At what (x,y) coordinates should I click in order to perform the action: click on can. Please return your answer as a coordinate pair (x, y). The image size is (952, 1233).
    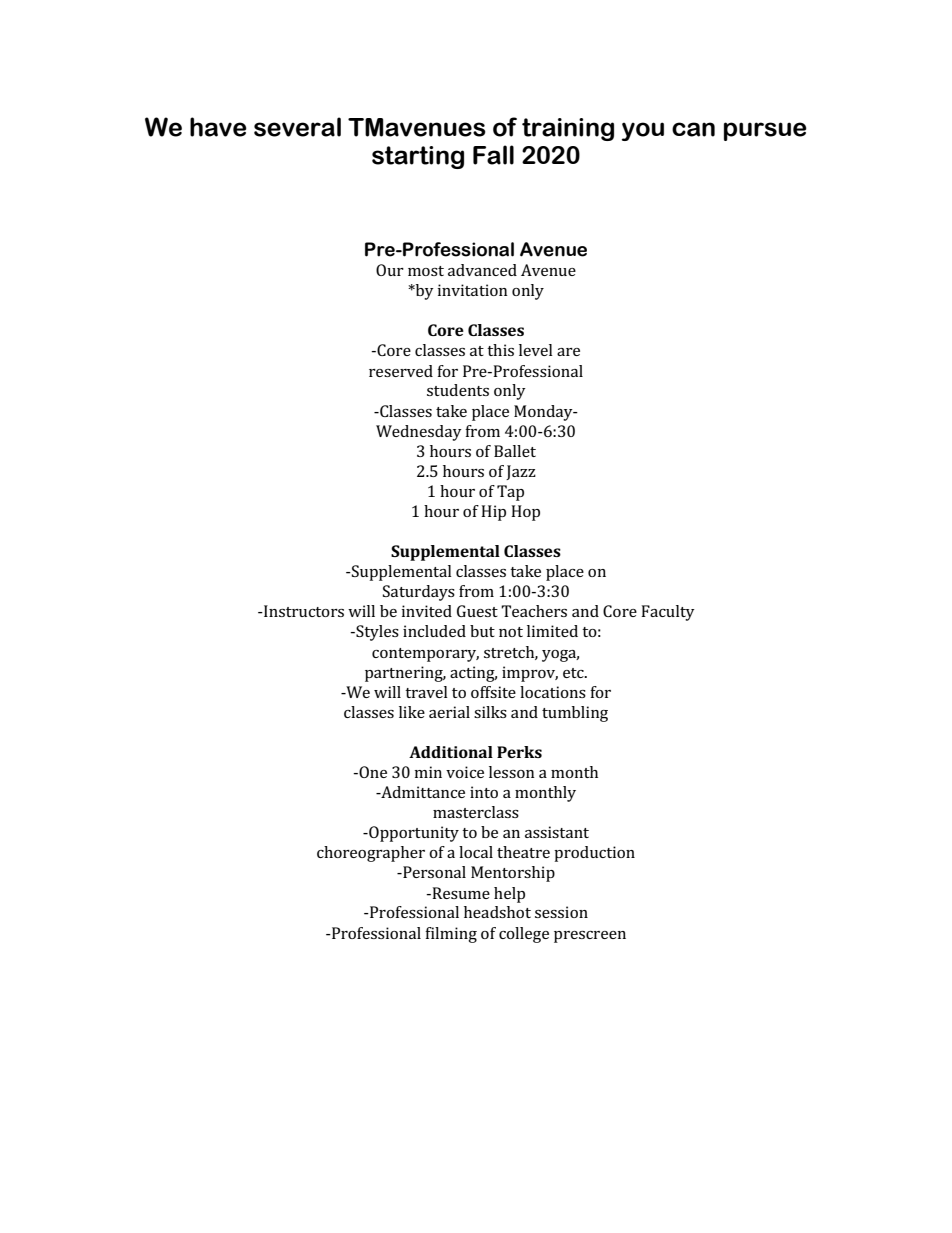
    Looking at the image, I should click on (693, 129).
